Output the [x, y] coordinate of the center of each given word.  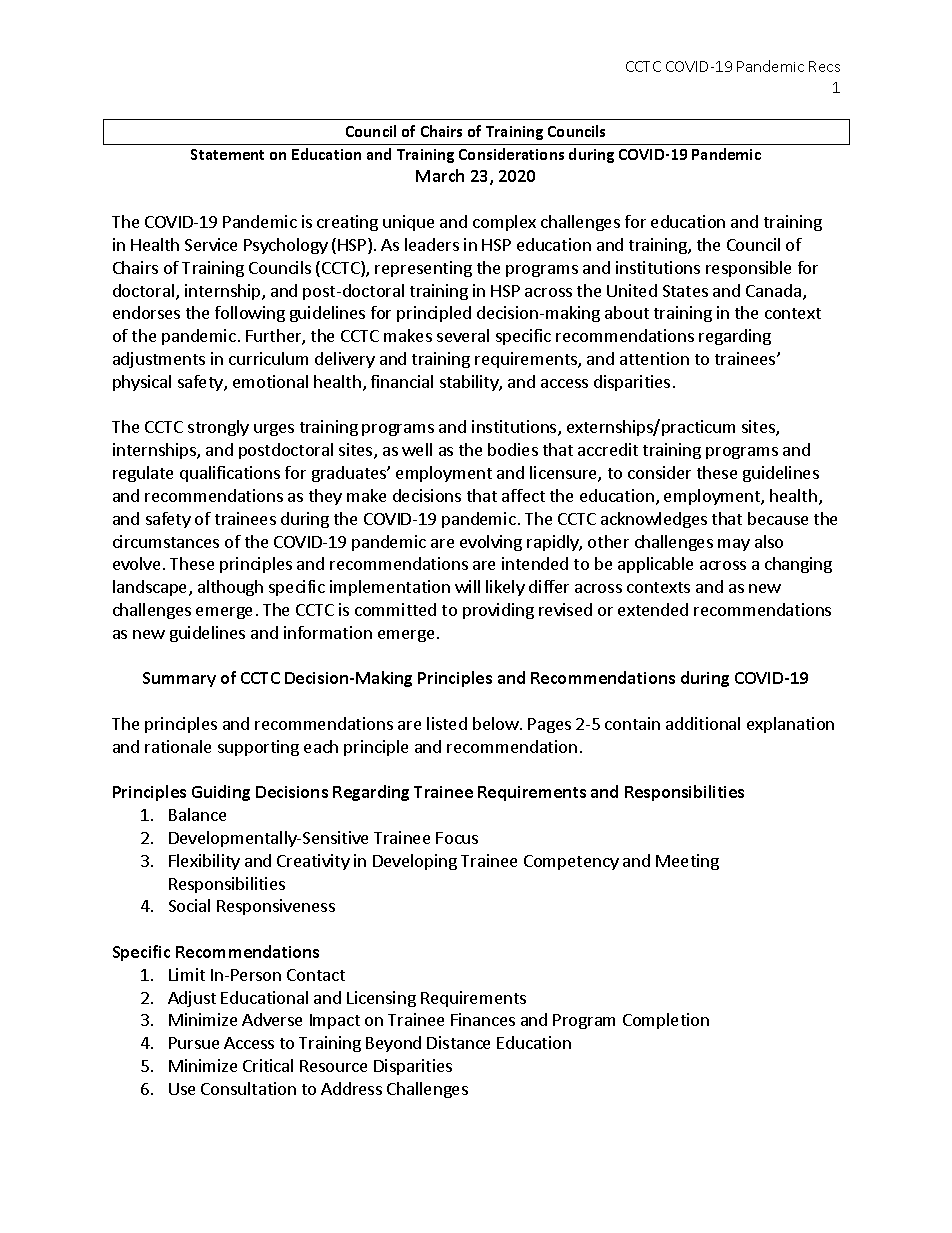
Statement [227, 154]
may [734, 545]
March [440, 175]
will [467, 586]
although [230, 588]
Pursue [194, 1043]
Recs [824, 66]
